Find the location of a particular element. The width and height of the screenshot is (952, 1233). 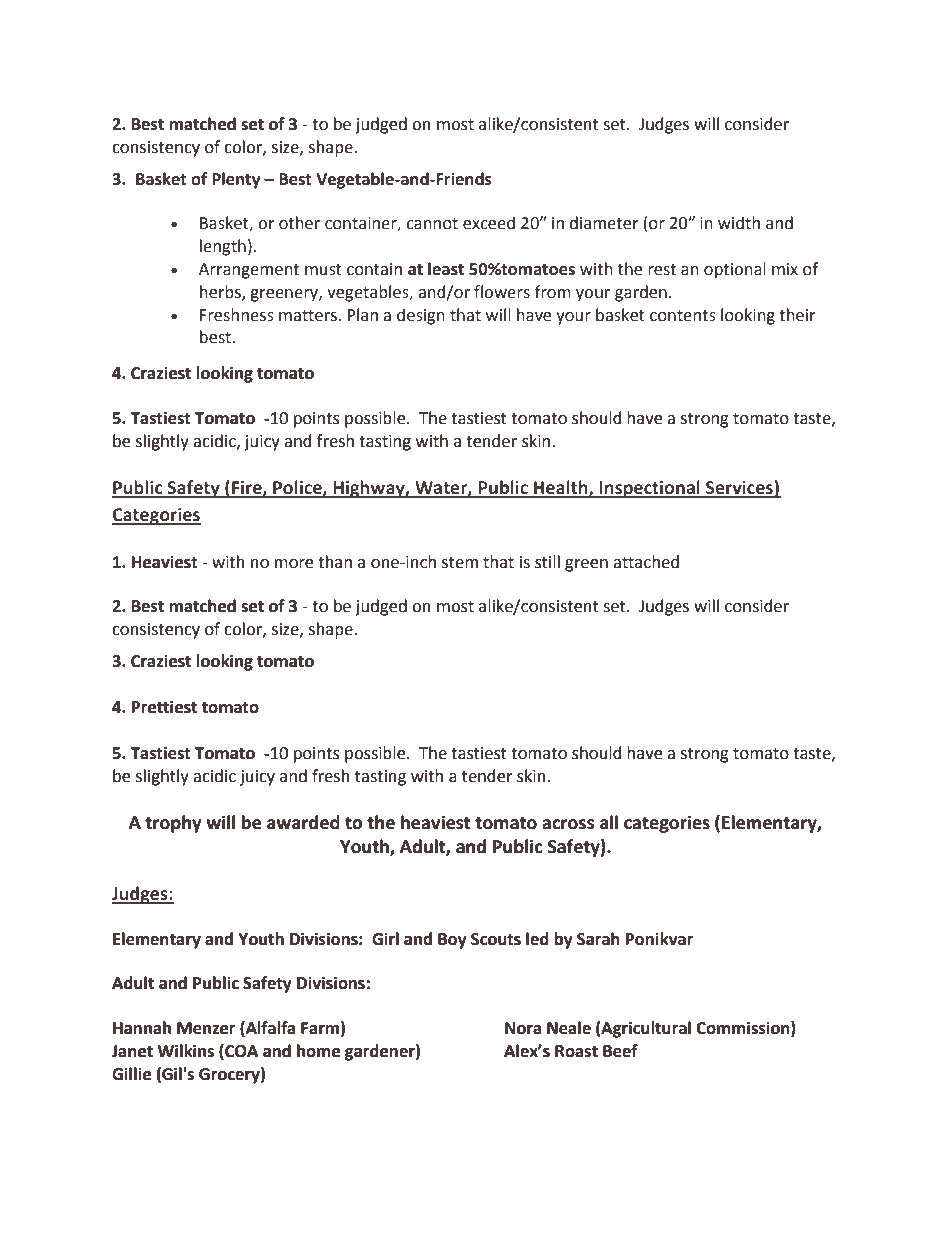

Nora is located at coordinates (523, 1028).
